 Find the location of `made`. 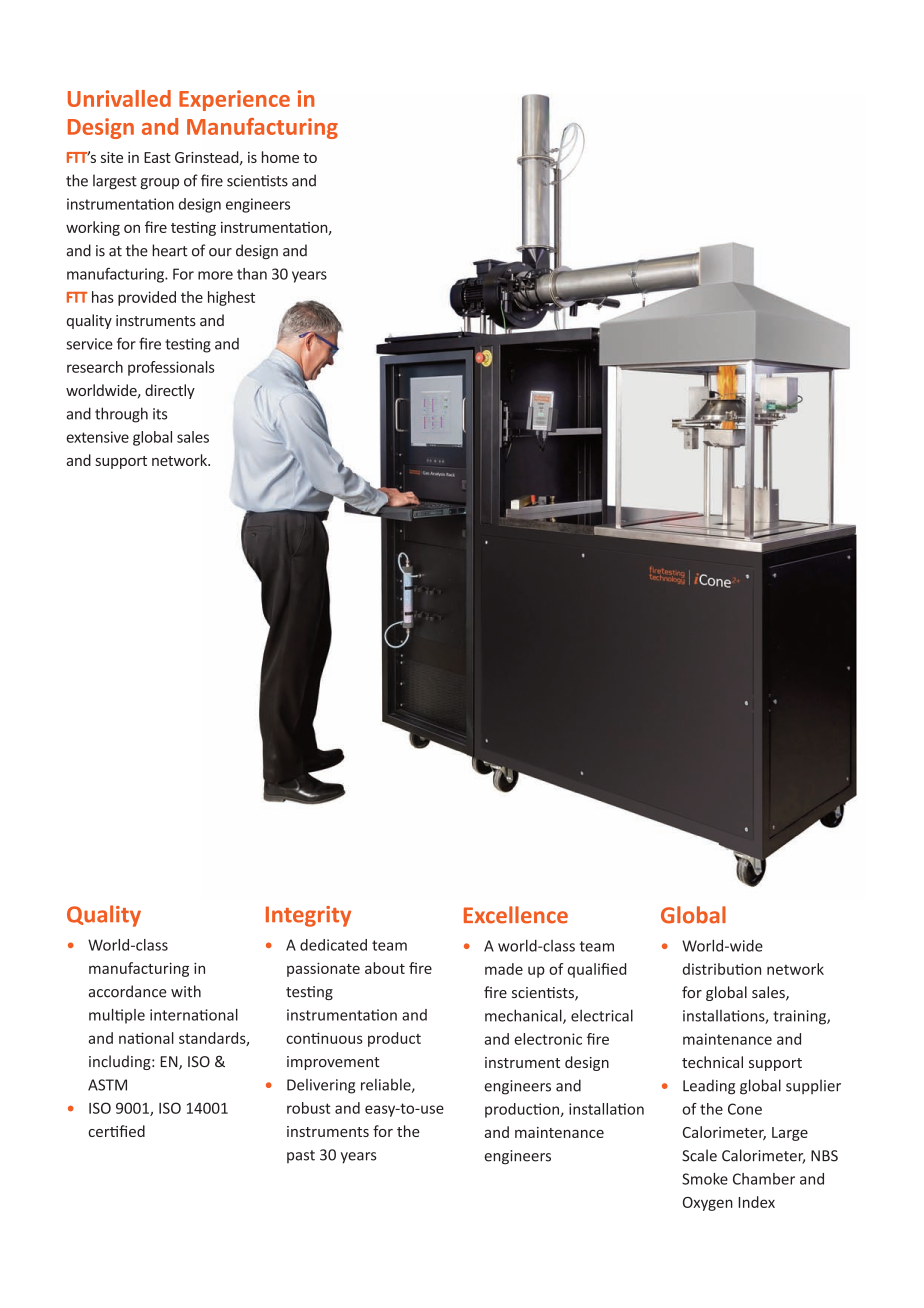

made is located at coordinates (504, 969).
